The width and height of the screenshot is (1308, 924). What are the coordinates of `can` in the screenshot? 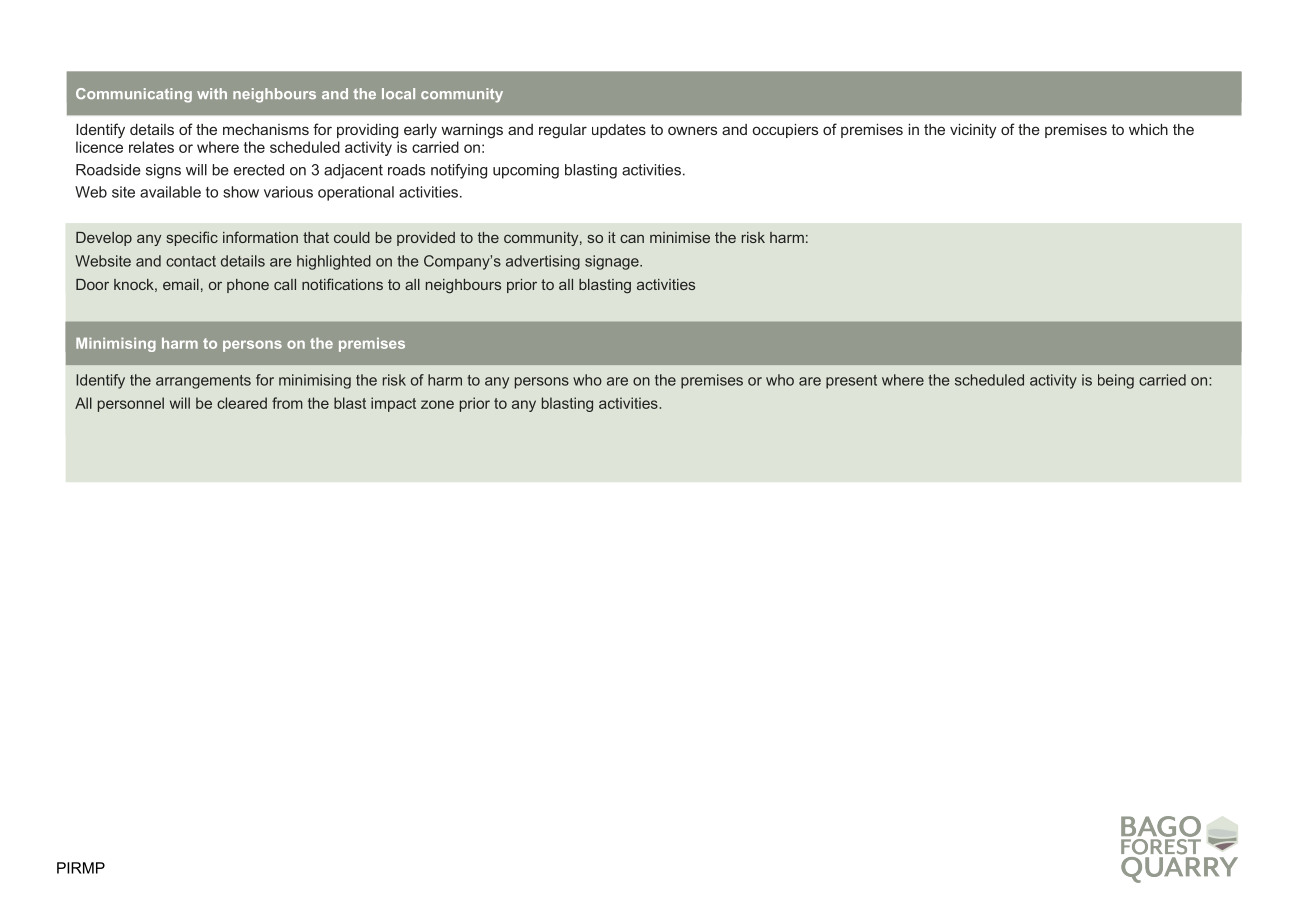 It's located at (632, 238).
